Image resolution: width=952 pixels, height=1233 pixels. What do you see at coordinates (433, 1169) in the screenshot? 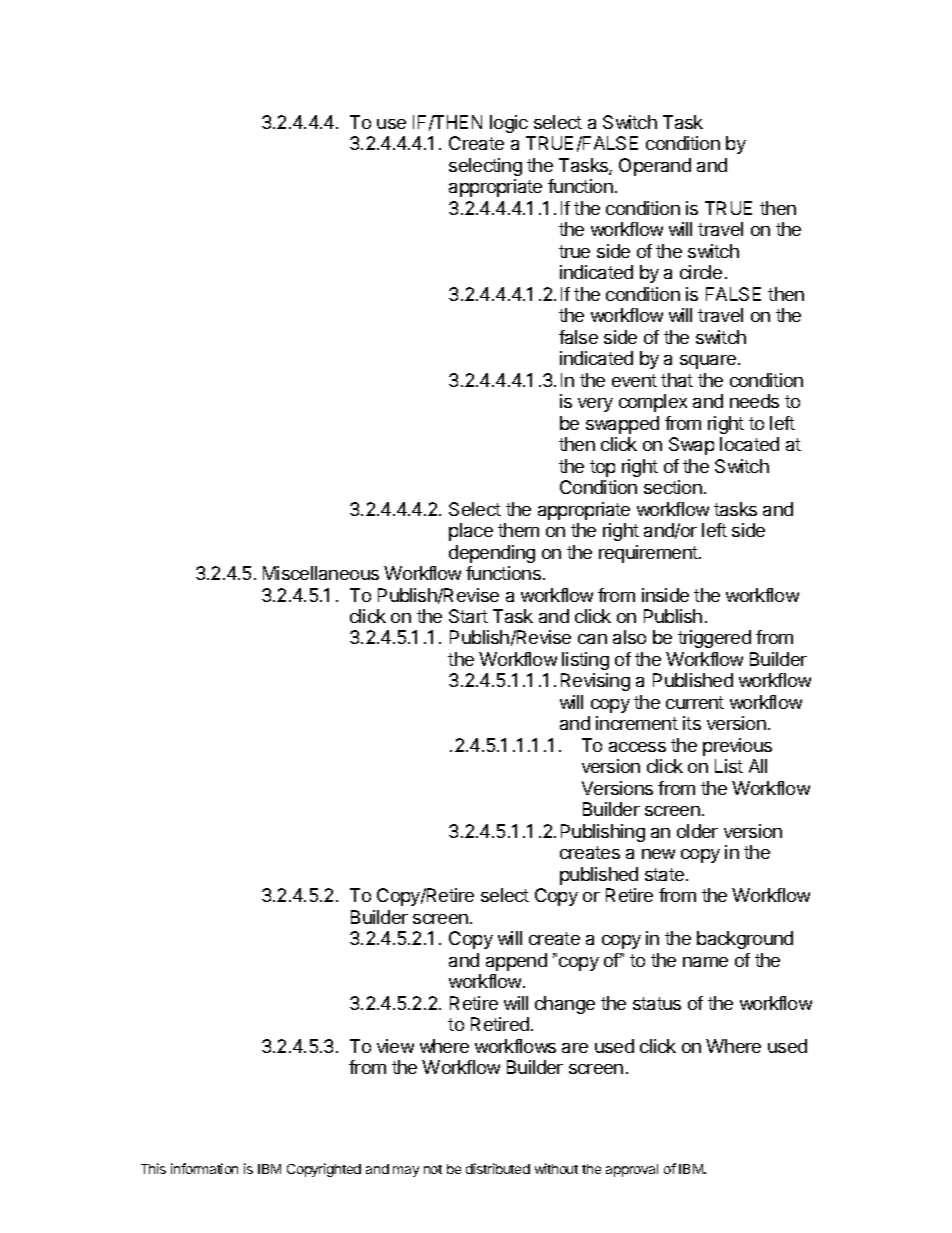
I see `not` at bounding box center [433, 1169].
